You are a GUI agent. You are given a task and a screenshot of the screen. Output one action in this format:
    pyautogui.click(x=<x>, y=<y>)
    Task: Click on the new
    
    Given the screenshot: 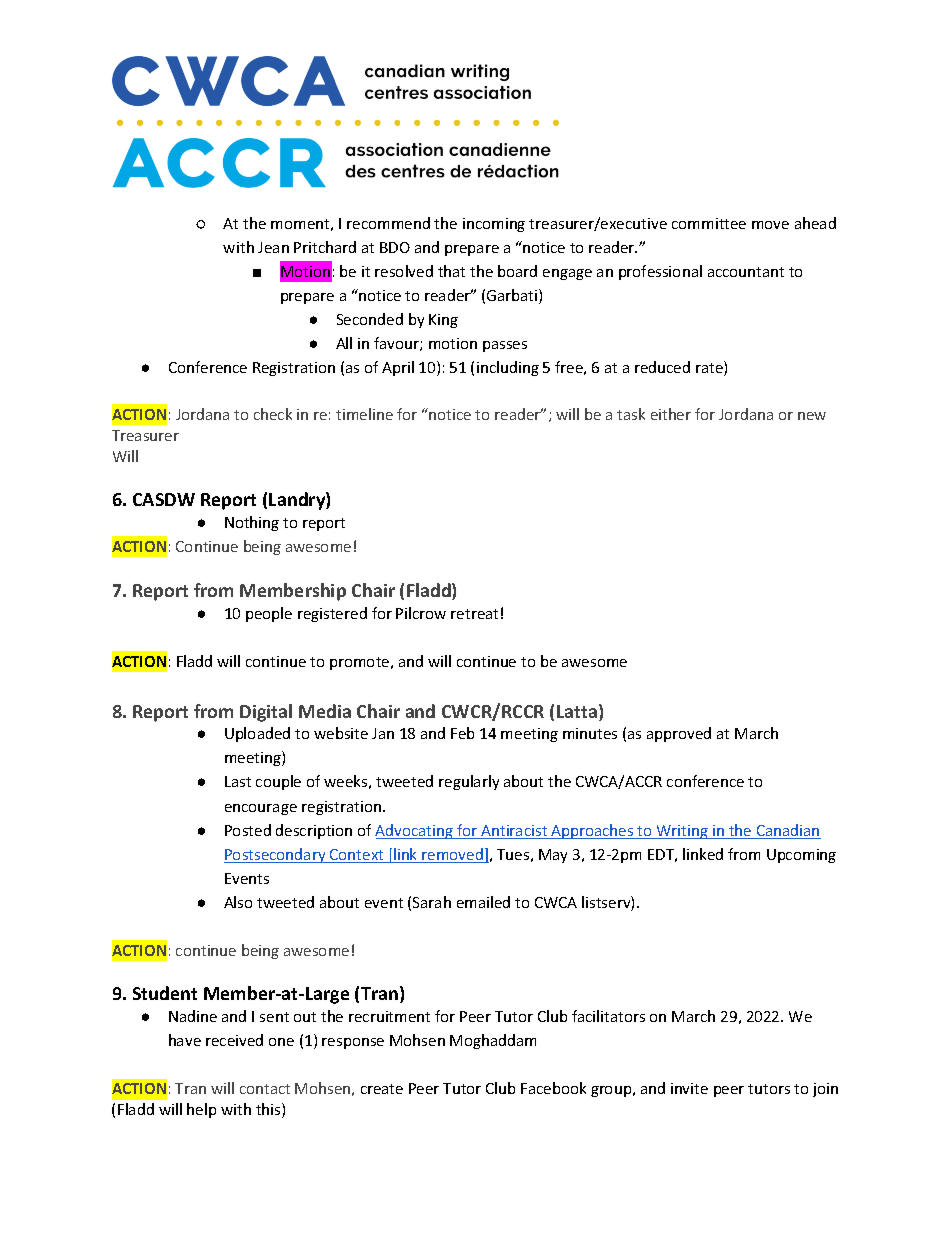 What is the action you would take?
    pyautogui.click(x=812, y=416)
